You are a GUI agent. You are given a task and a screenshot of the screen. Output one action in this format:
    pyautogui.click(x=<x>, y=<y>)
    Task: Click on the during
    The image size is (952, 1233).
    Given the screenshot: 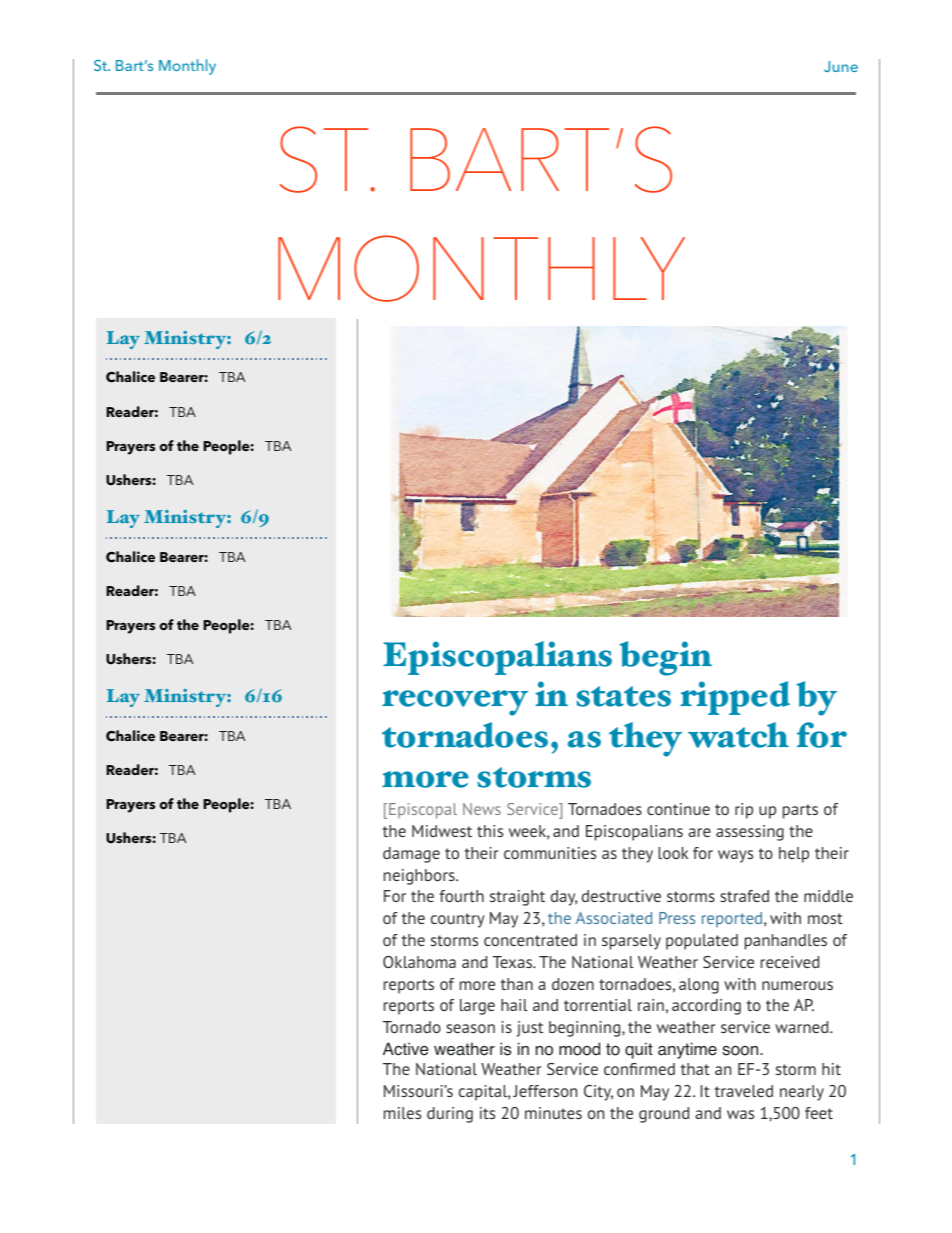 What is the action you would take?
    pyautogui.click(x=450, y=1115)
